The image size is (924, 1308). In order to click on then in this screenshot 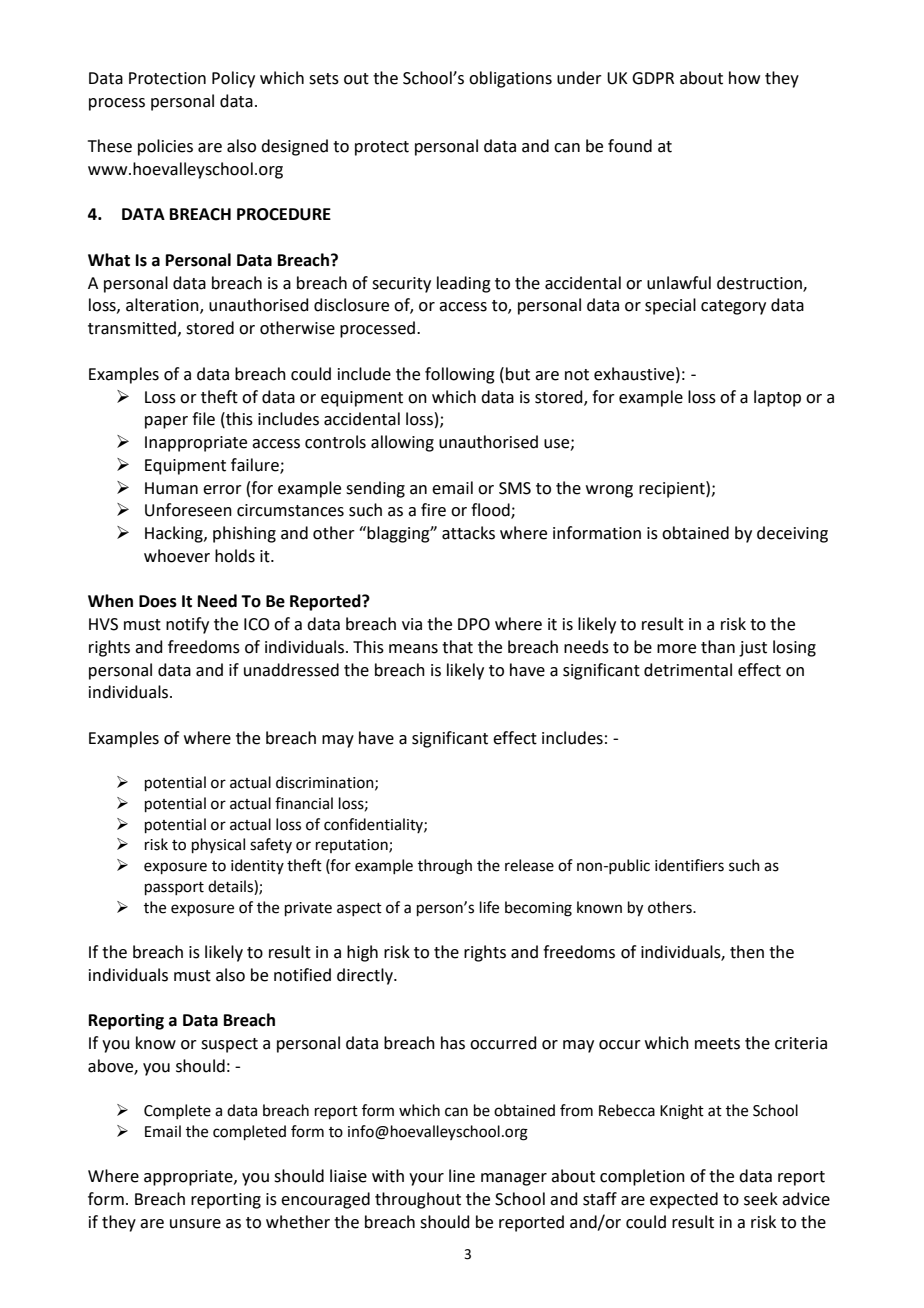, I will do `click(747, 952)`.
